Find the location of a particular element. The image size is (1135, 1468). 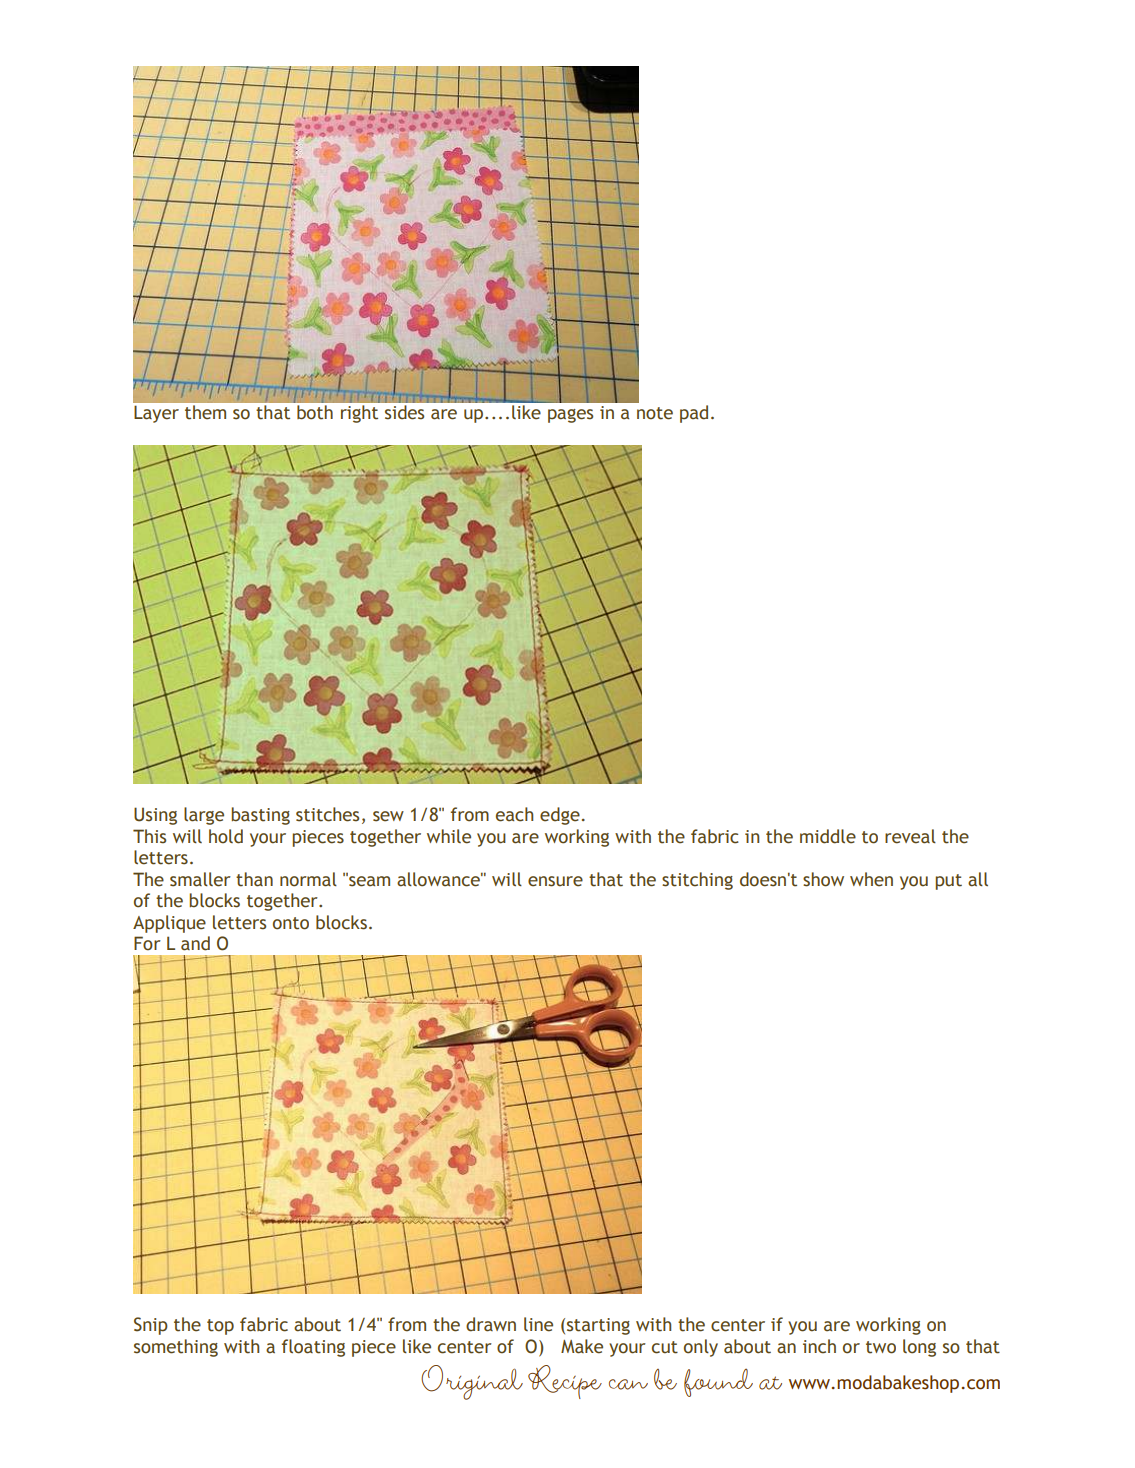

them is located at coordinates (205, 412).
